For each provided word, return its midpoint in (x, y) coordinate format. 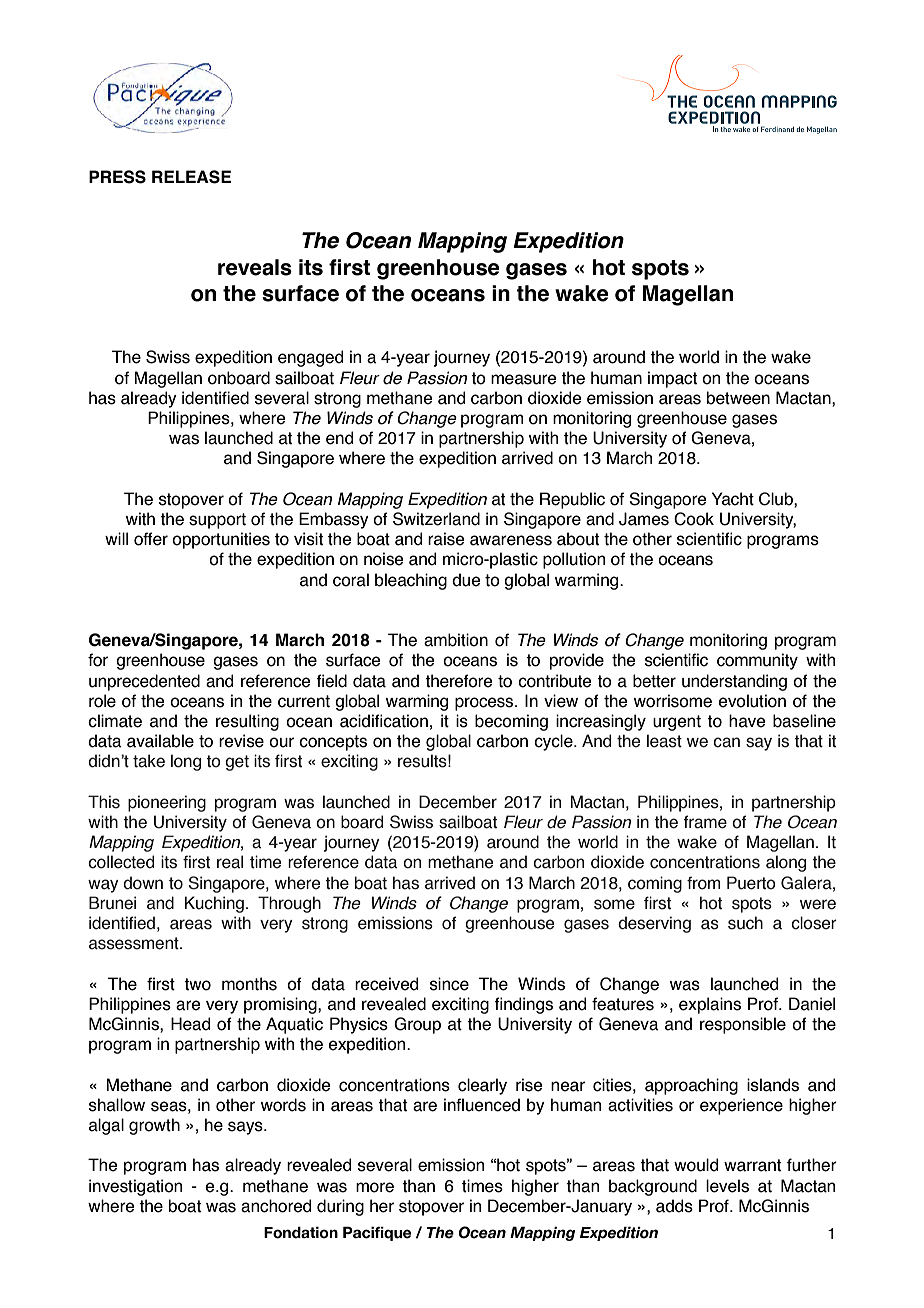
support (217, 521)
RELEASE (191, 177)
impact (672, 379)
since (449, 984)
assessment (135, 943)
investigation (135, 1187)
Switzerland (436, 519)
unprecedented (144, 682)
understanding (734, 682)
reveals (255, 267)
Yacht (733, 499)
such (745, 923)
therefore (459, 681)
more (375, 1187)
